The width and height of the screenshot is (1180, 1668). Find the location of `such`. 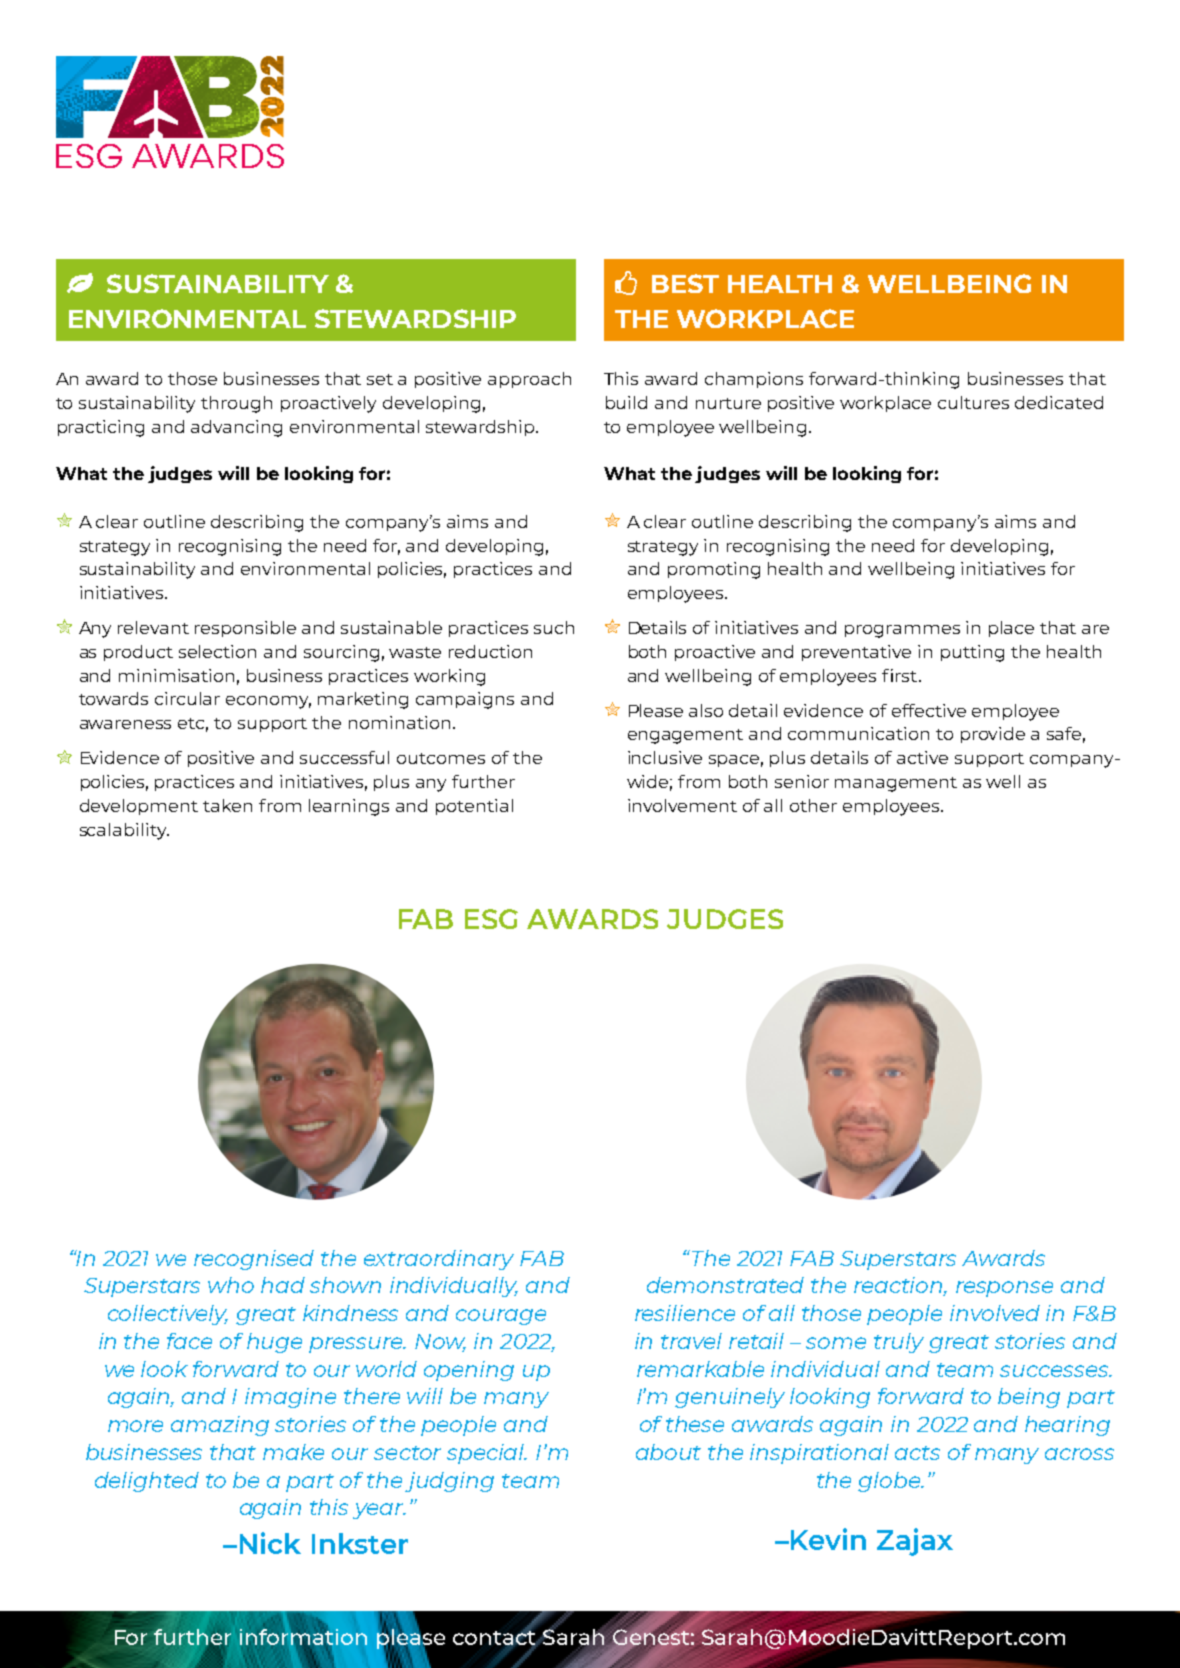

such is located at coordinates (554, 627).
